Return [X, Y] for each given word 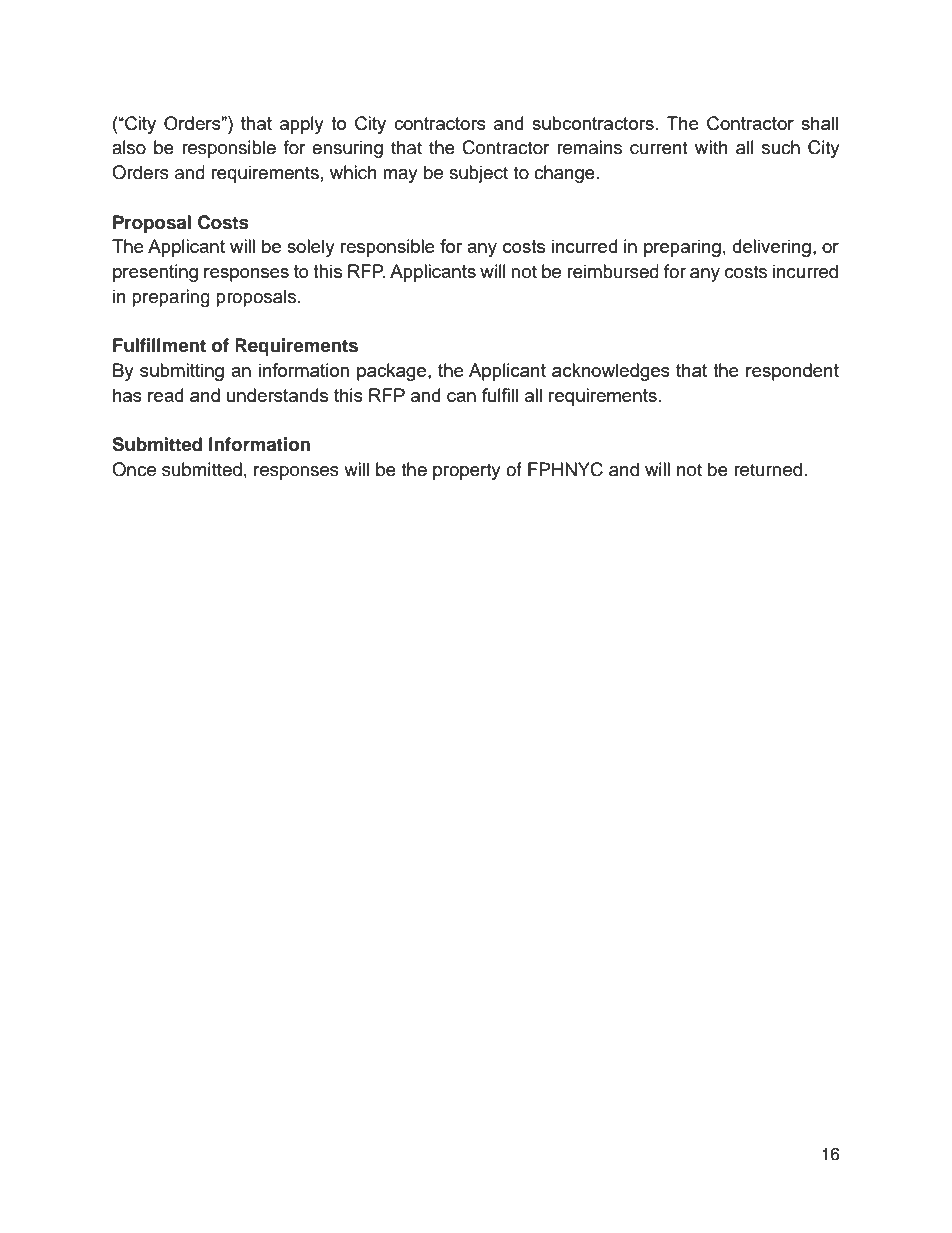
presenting [155, 273]
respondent [792, 372]
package [393, 372]
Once [134, 469]
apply [302, 125]
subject [478, 174]
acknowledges [611, 372]
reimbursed [613, 271]
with [711, 147]
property [467, 472]
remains [589, 147]
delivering [771, 248]
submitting [182, 372]
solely [311, 248]
